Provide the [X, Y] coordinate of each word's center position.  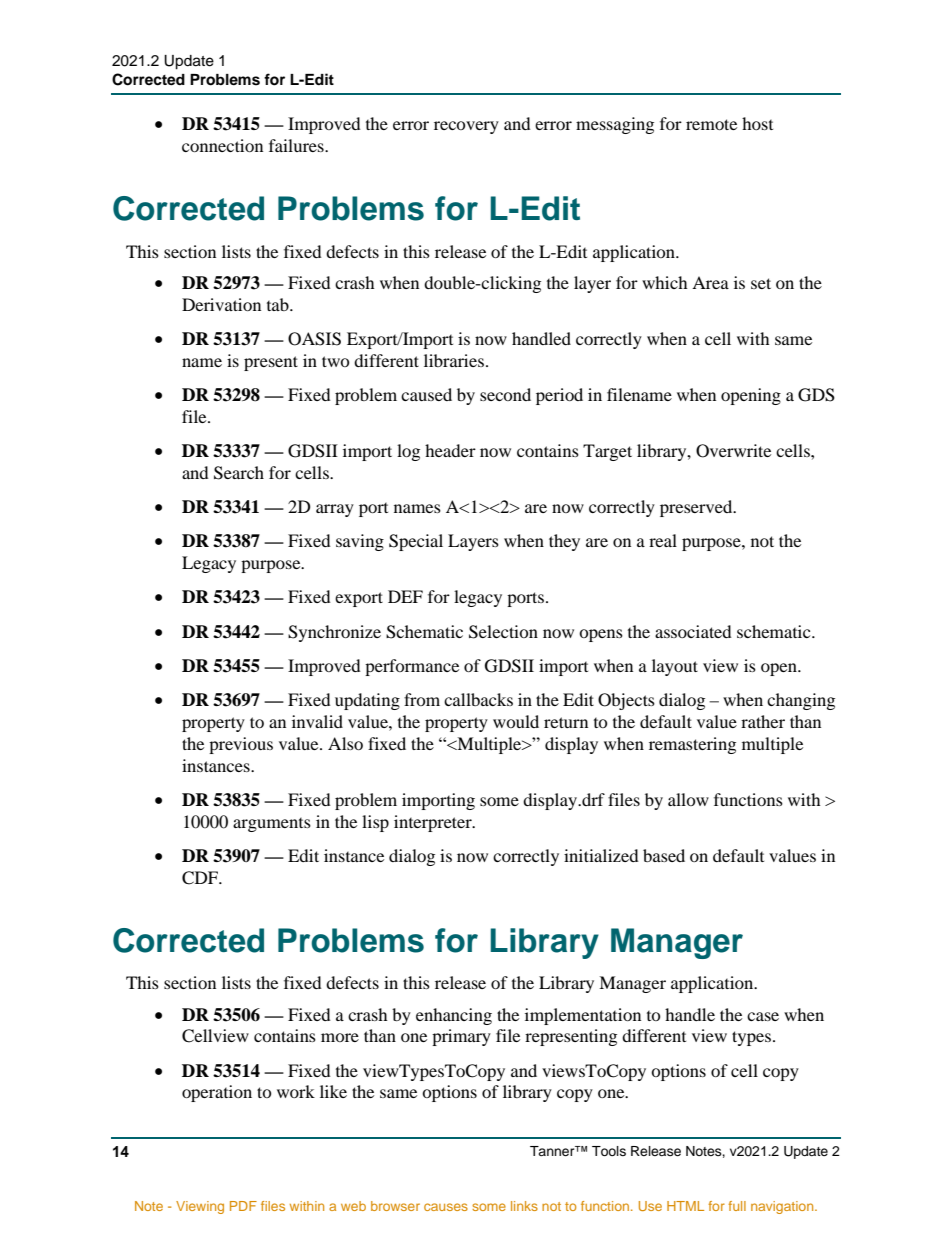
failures [297, 145]
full [737, 1206]
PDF [243, 1206]
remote [711, 124]
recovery [466, 127]
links [524, 1206]
